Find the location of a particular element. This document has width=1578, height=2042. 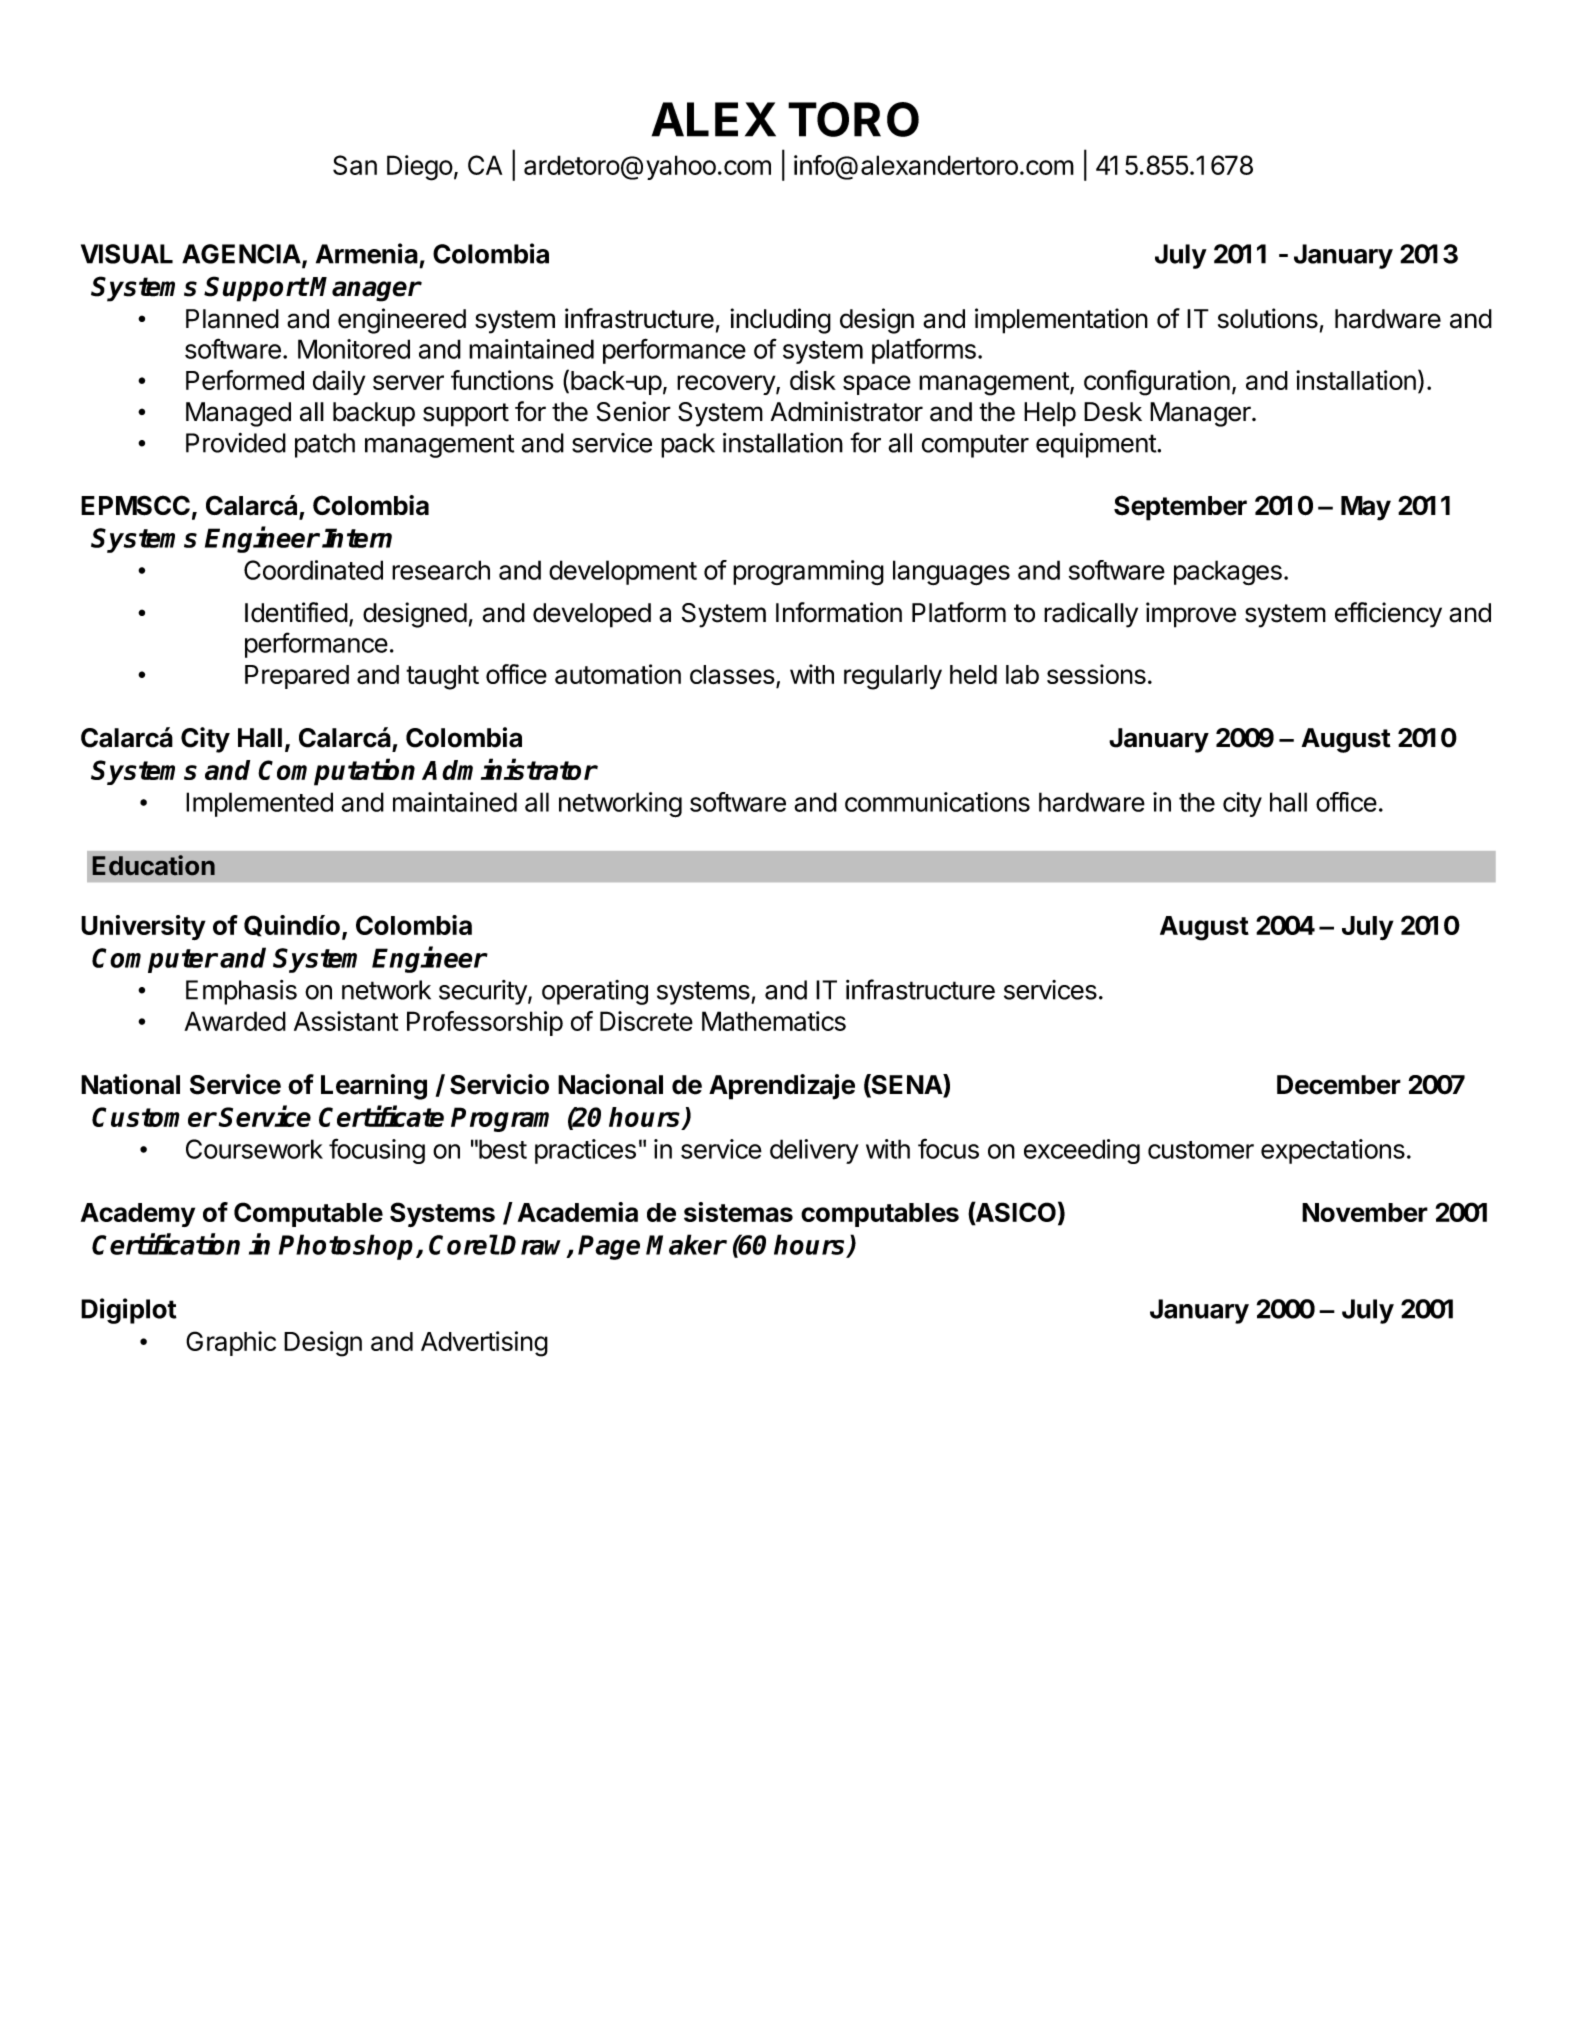

September is located at coordinates (1180, 508).
